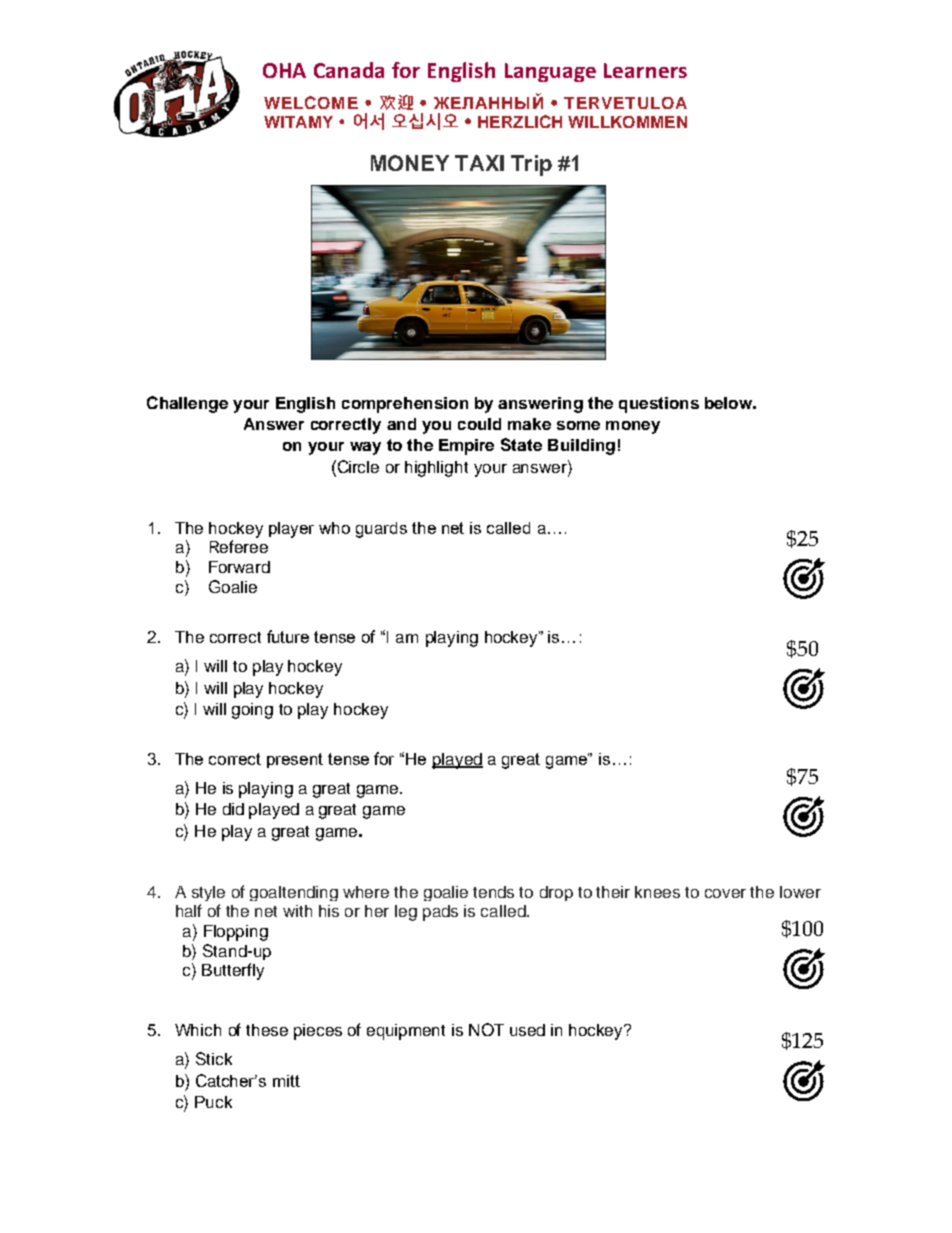  What do you see at coordinates (645, 70) in the screenshot?
I see `Learners` at bounding box center [645, 70].
